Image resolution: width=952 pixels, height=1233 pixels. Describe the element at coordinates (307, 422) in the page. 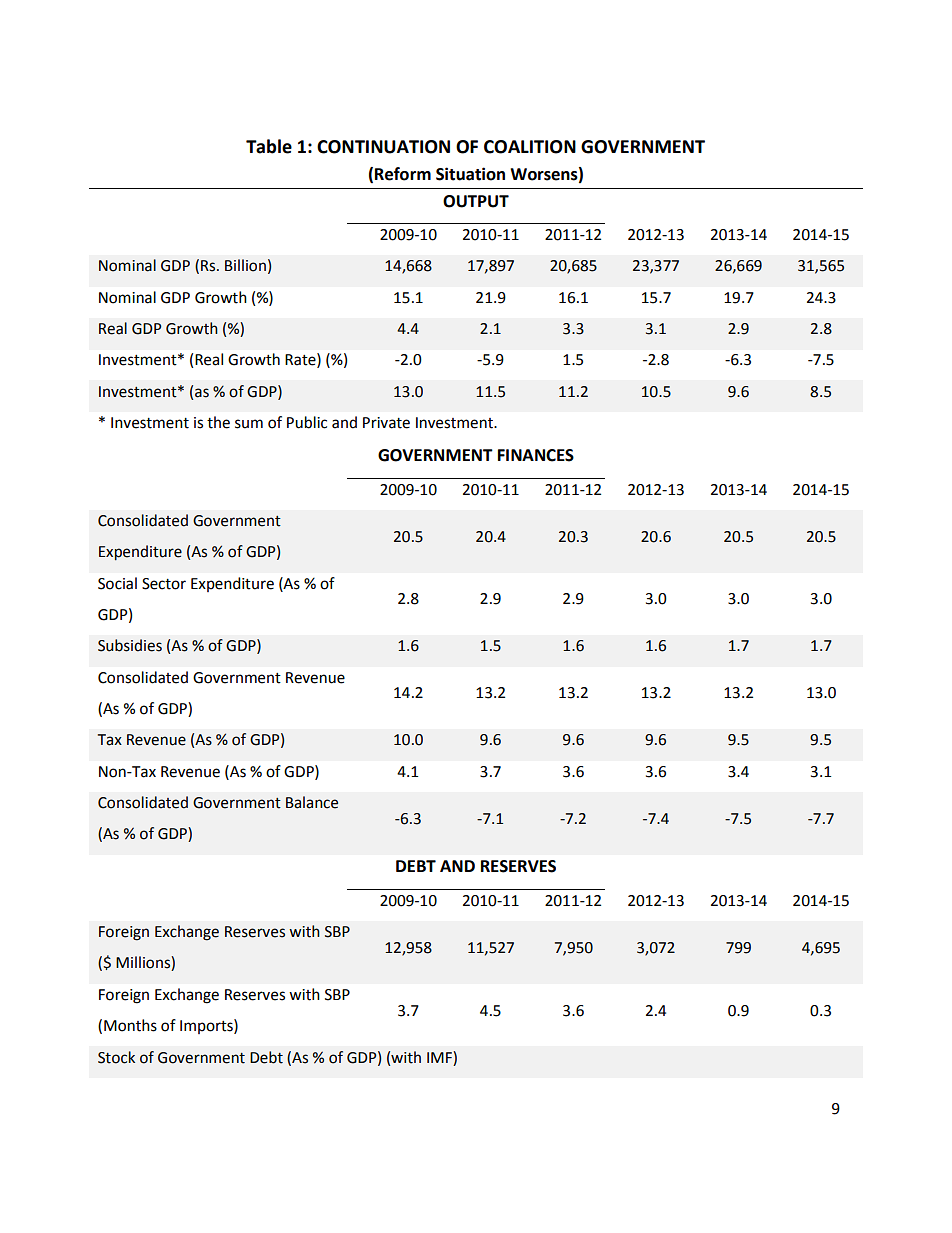

I see `Public` at that location.
